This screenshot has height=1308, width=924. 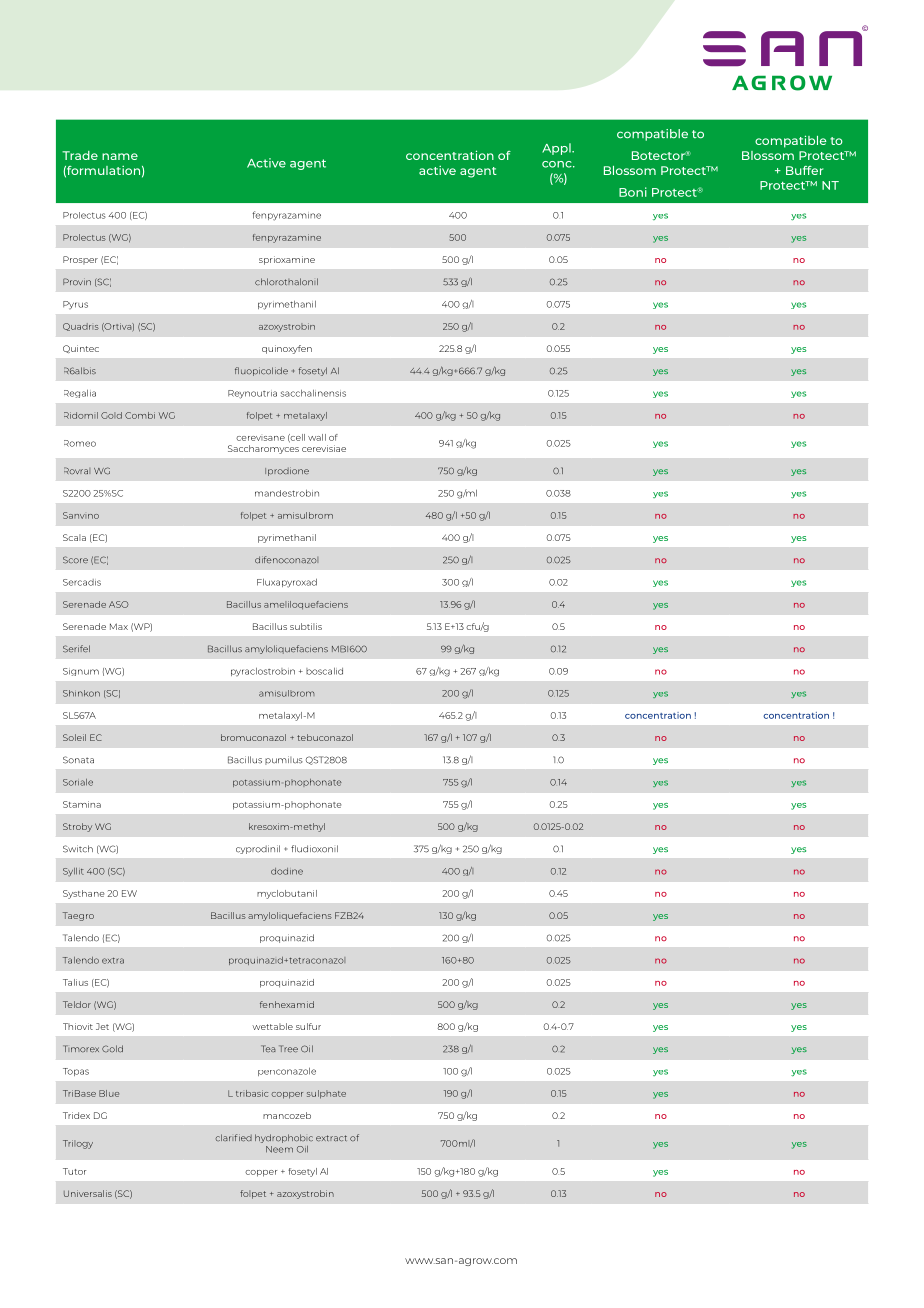 I want to click on wall, so click(x=317, y=437).
